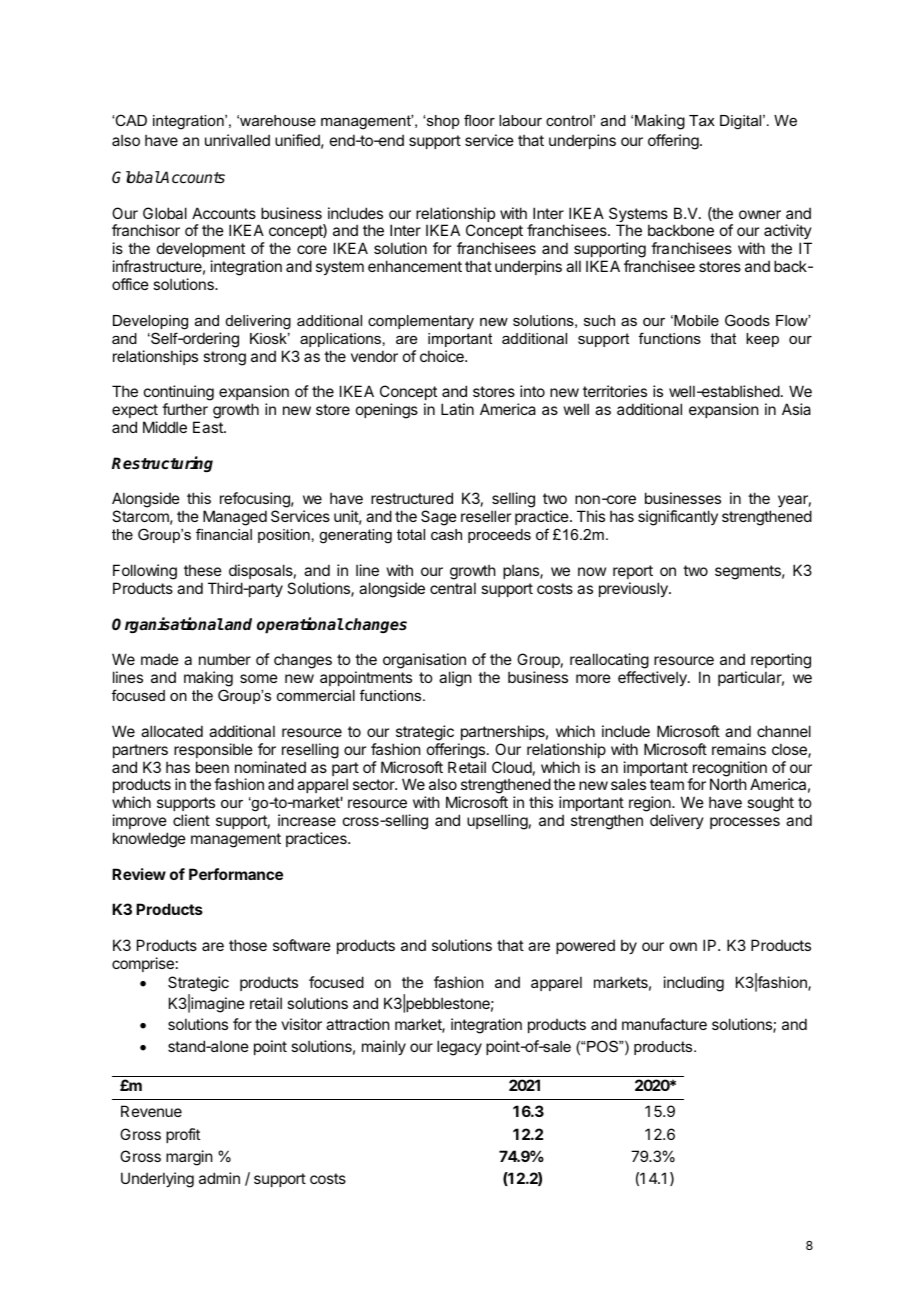 The image size is (924, 1308). I want to click on floor, so click(479, 120).
